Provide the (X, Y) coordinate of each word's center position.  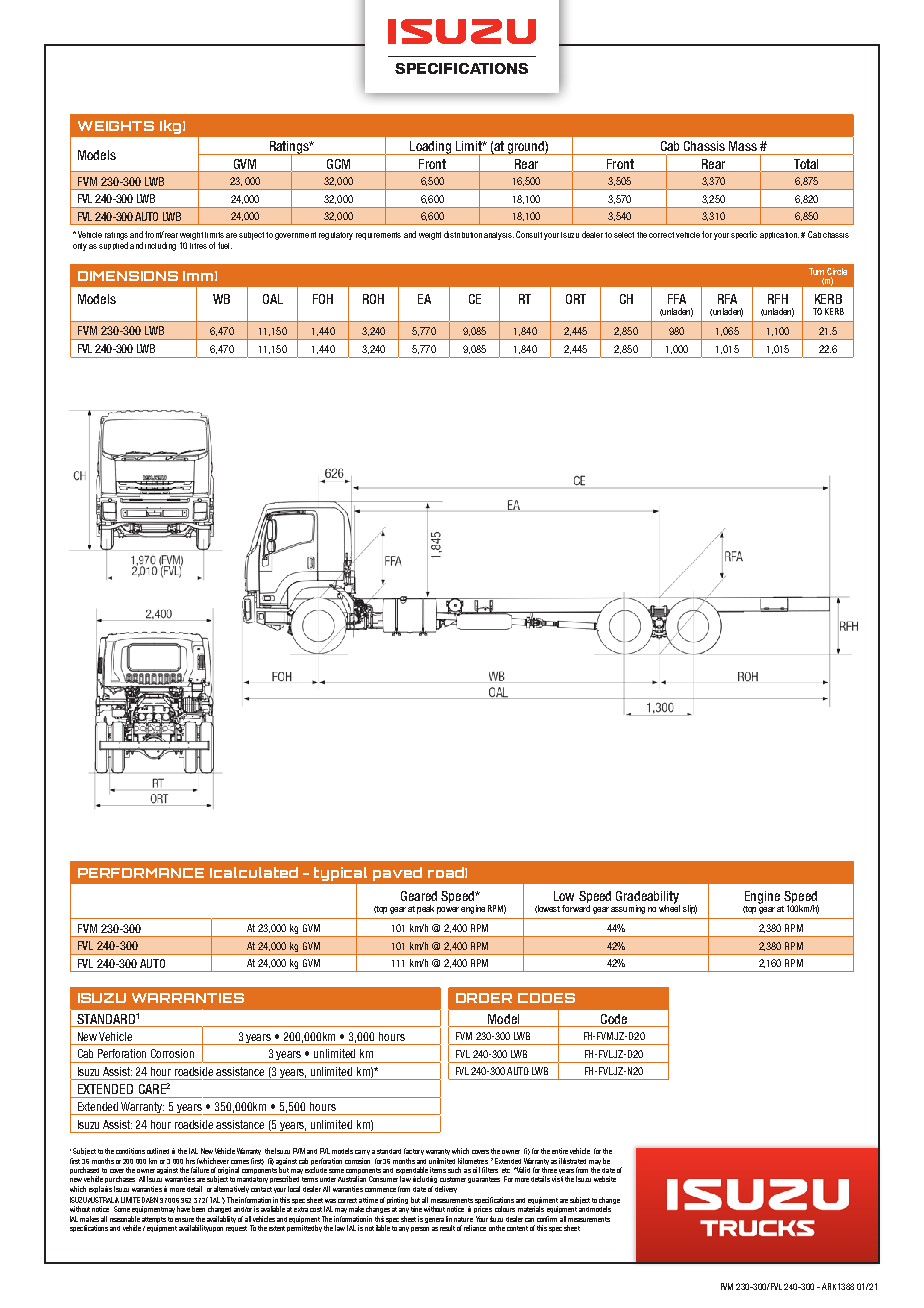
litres (198, 246)
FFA (677, 299)
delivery (446, 1189)
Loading (431, 148)
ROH (373, 299)
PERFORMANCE (141, 873)
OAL (273, 299)
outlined (158, 1151)
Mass (743, 146)
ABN (152, 1200)
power (448, 910)
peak (425, 909)
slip (690, 909)
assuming (628, 909)
